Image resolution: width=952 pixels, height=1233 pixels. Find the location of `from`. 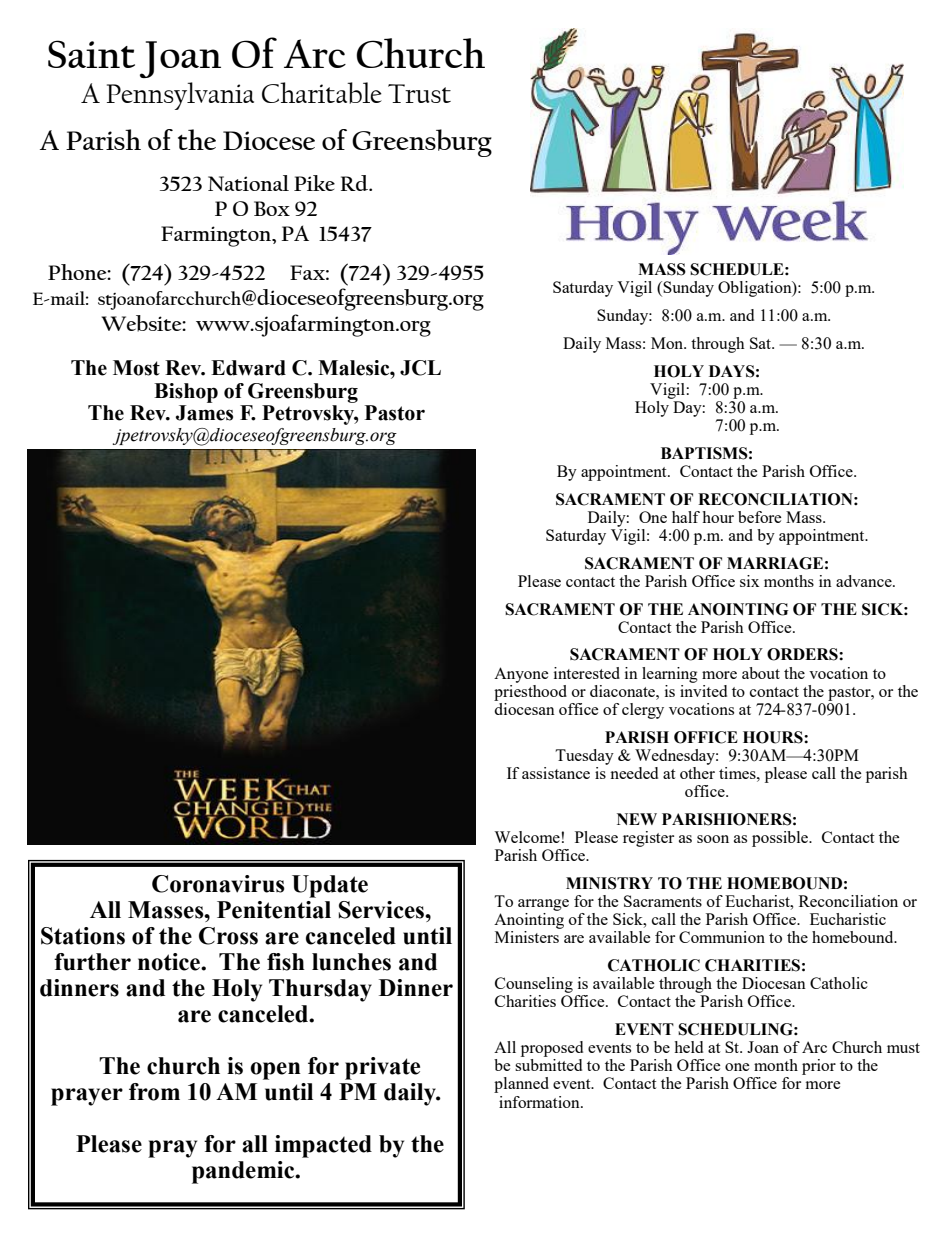

from is located at coordinates (154, 1092).
